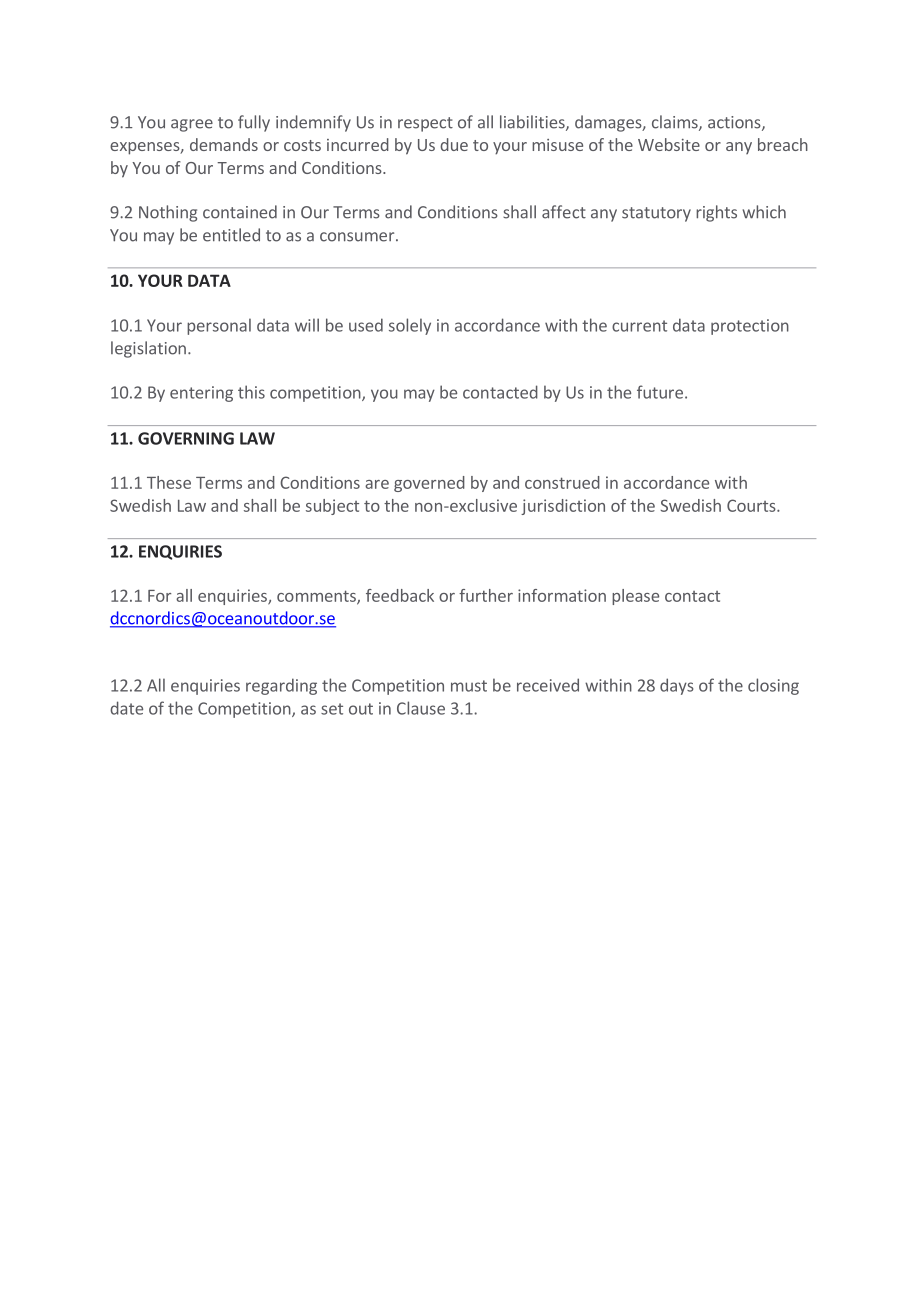 The height and width of the image is (1308, 924). What do you see at coordinates (224, 144) in the image?
I see `demands` at bounding box center [224, 144].
